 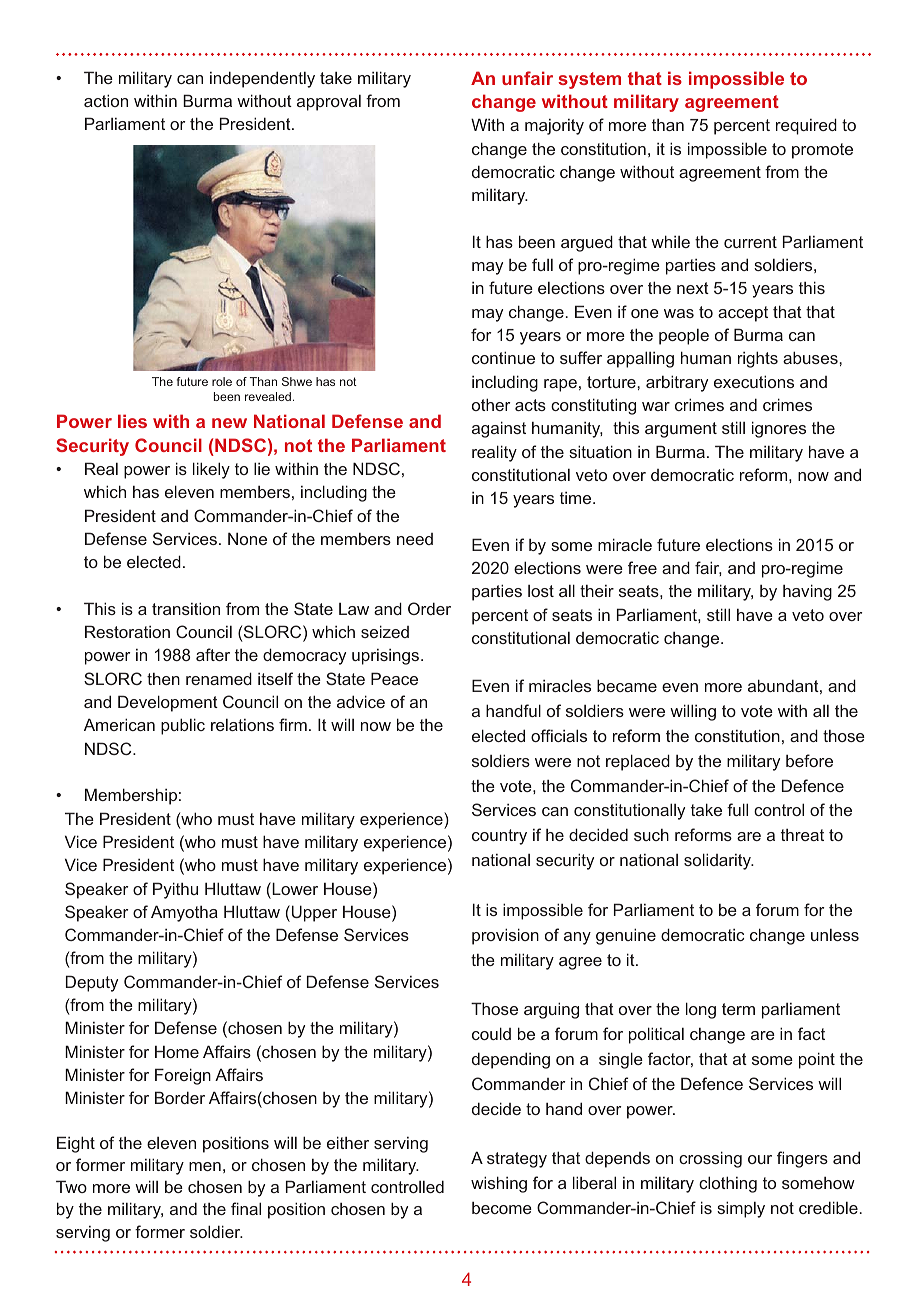 What do you see at coordinates (92, 983) in the image?
I see `Deputy` at bounding box center [92, 983].
